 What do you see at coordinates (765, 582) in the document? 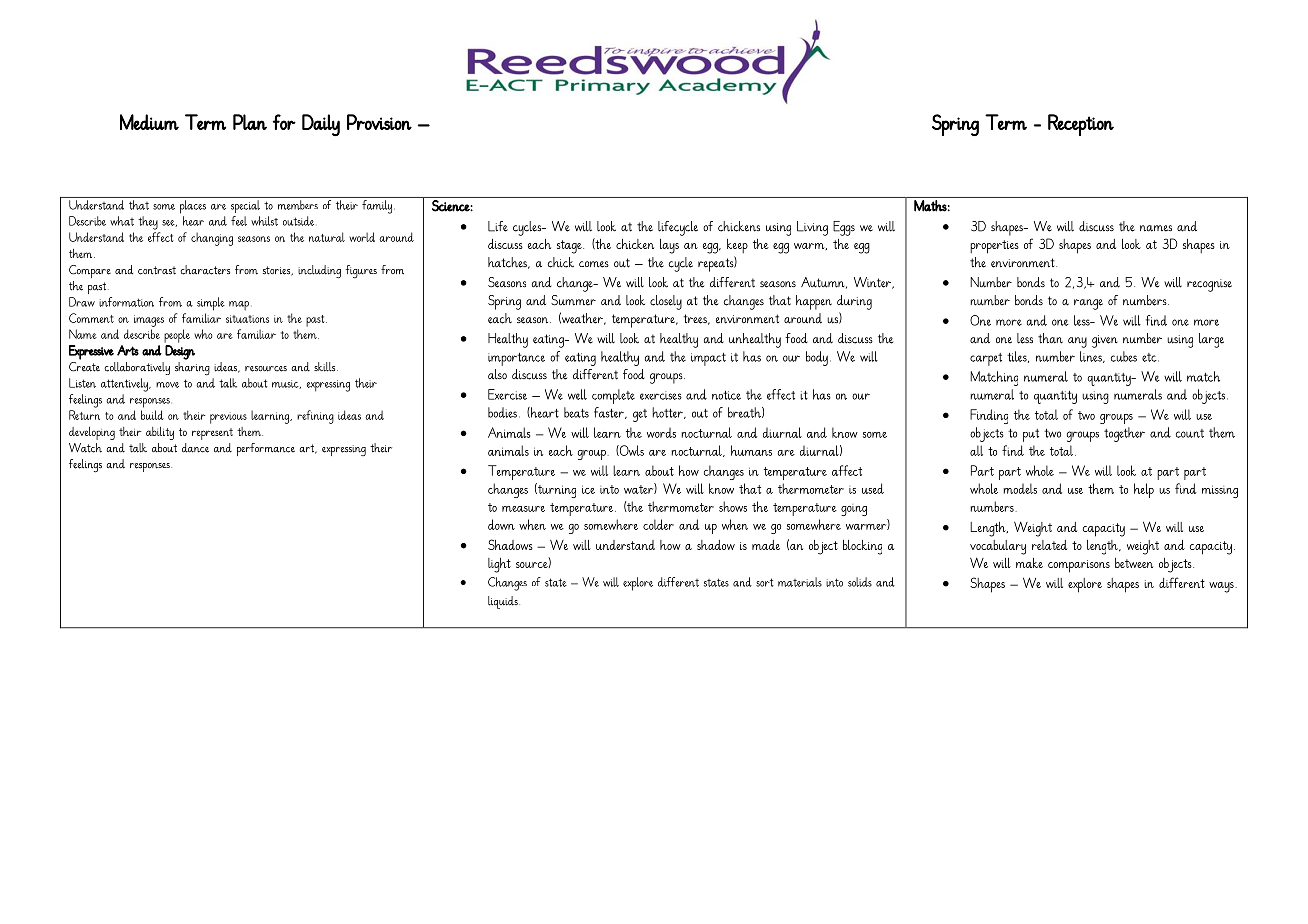
I see `sort` at bounding box center [765, 582].
